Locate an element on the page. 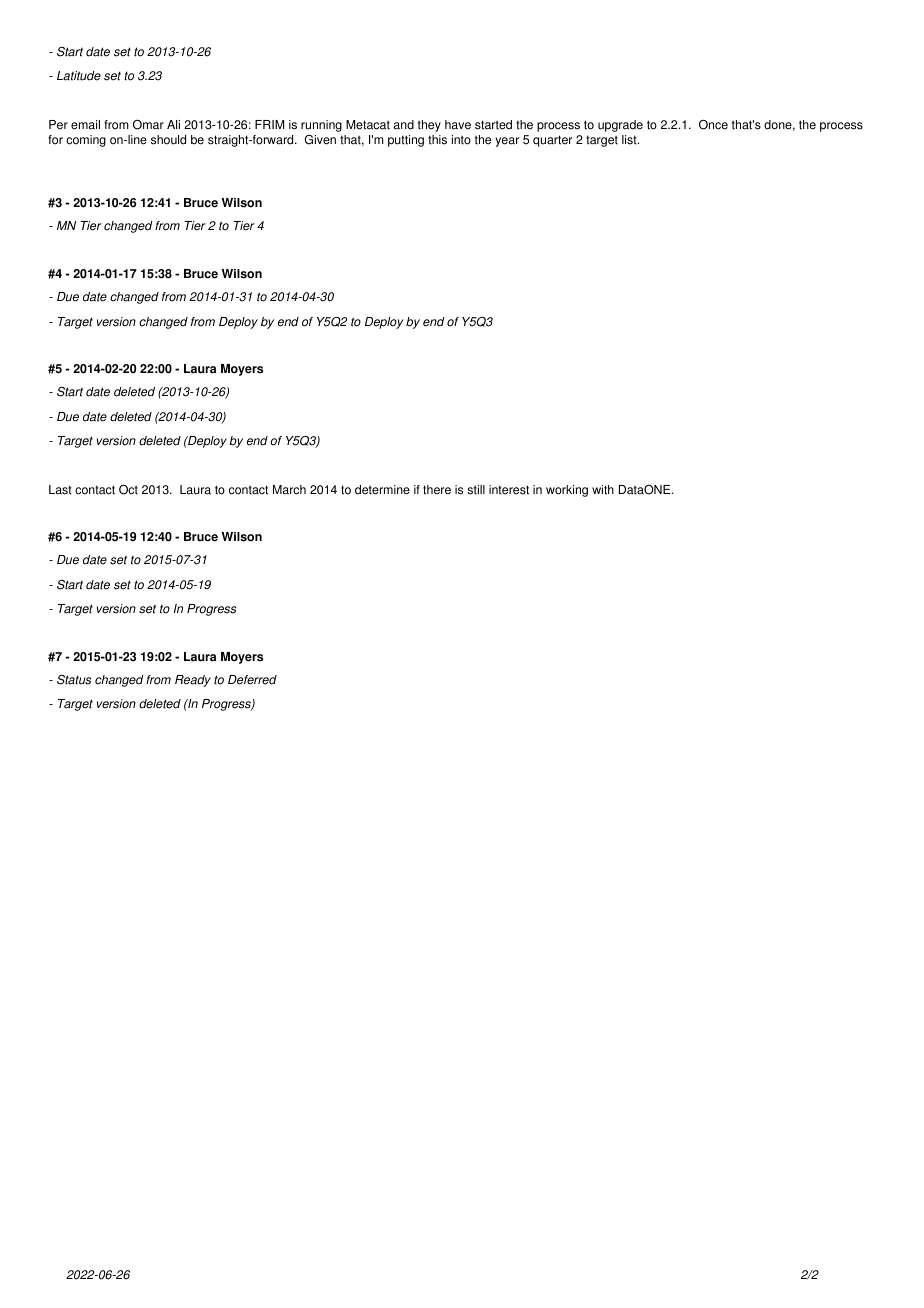 The height and width of the image is (1308, 924). upgrade is located at coordinates (620, 126).
